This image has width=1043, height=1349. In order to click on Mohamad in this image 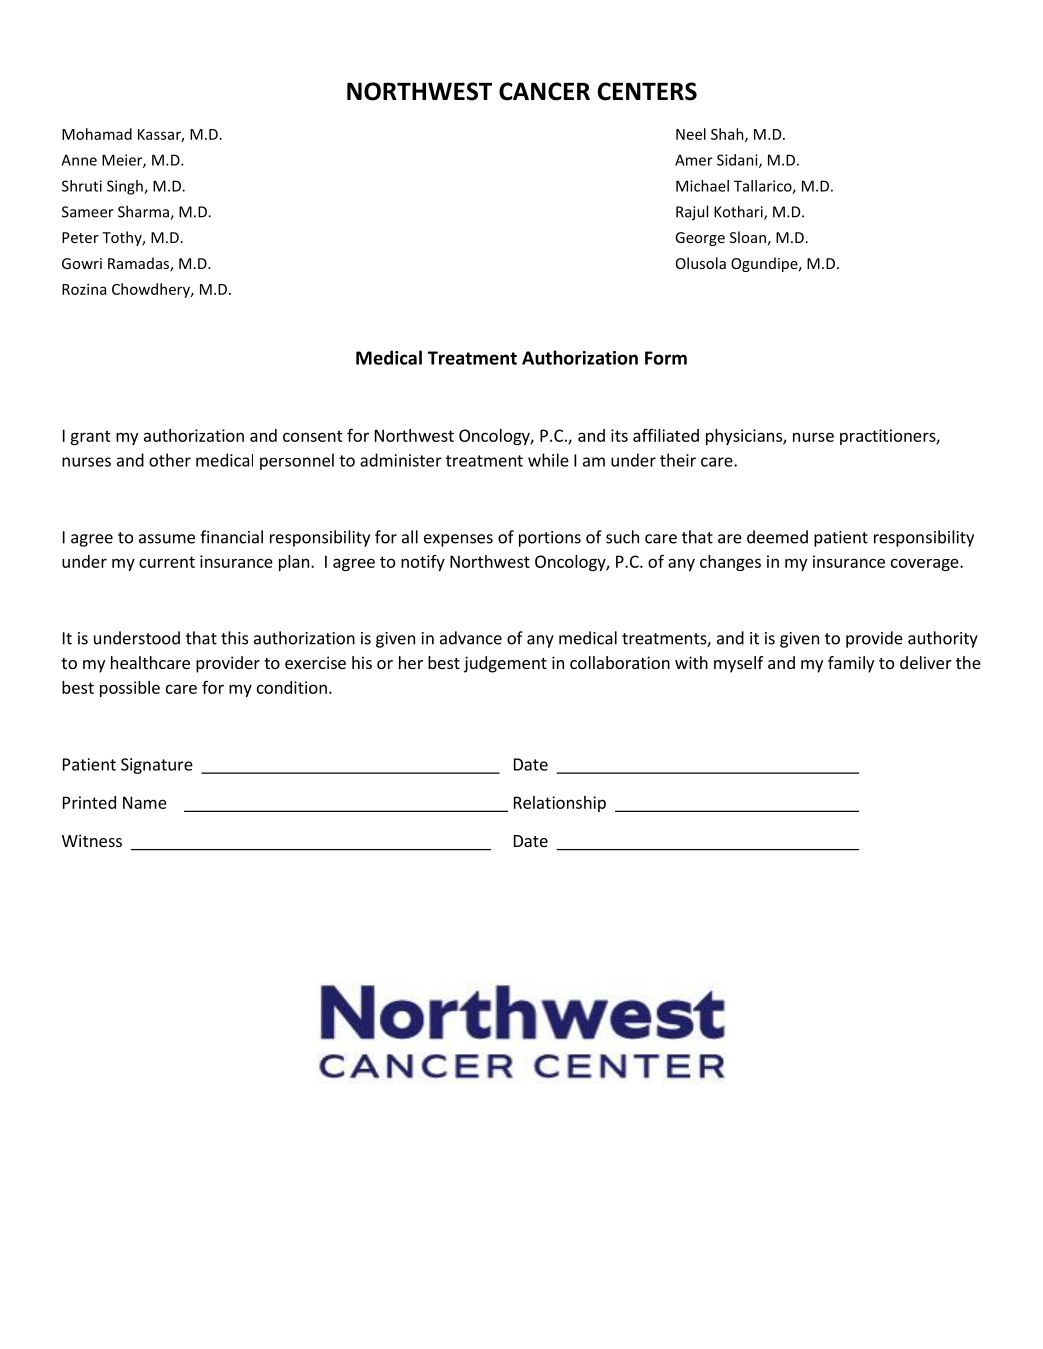, I will do `click(97, 134)`.
